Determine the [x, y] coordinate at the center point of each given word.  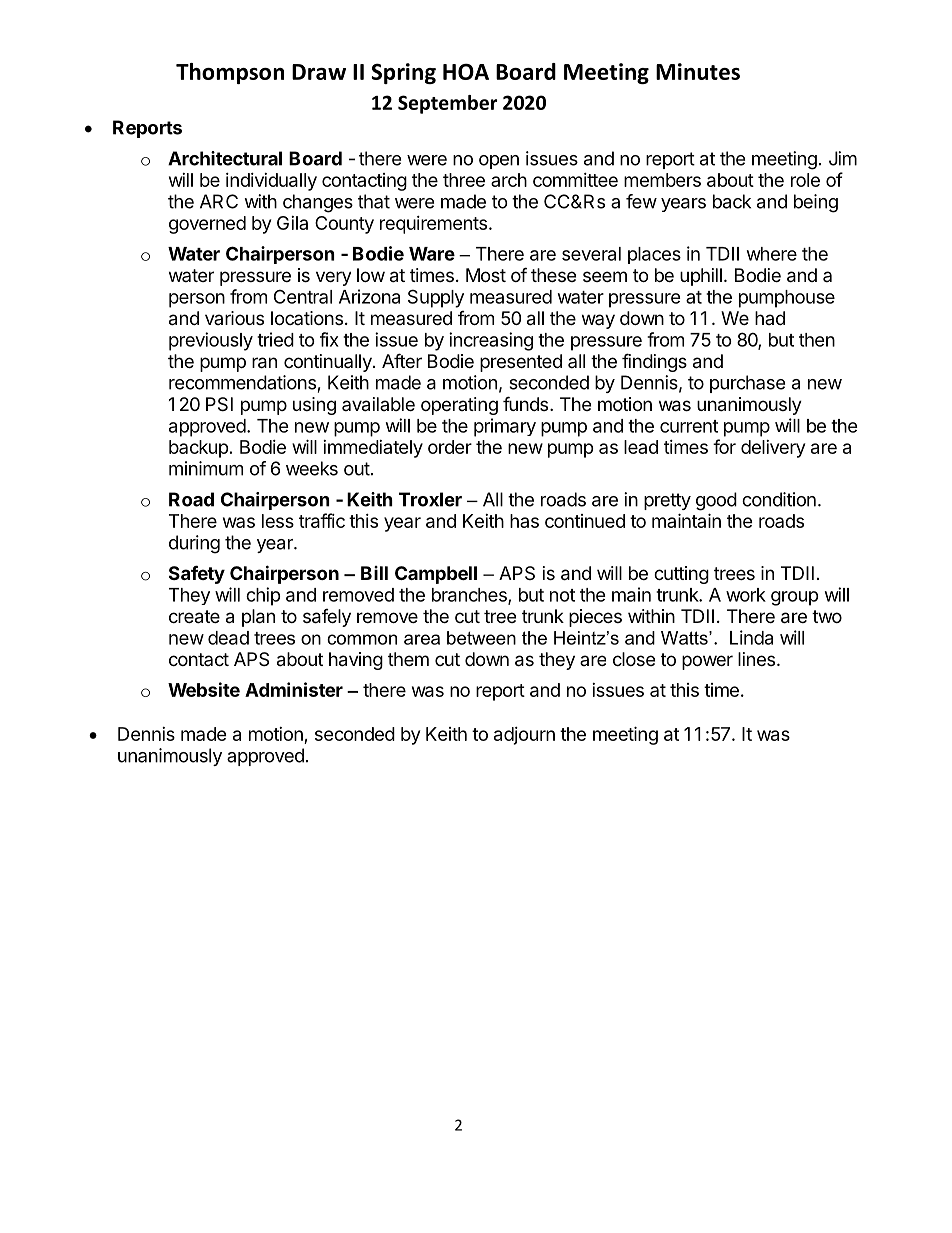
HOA [466, 72]
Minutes [698, 71]
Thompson [230, 73]
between [481, 638]
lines [758, 659]
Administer [294, 689]
